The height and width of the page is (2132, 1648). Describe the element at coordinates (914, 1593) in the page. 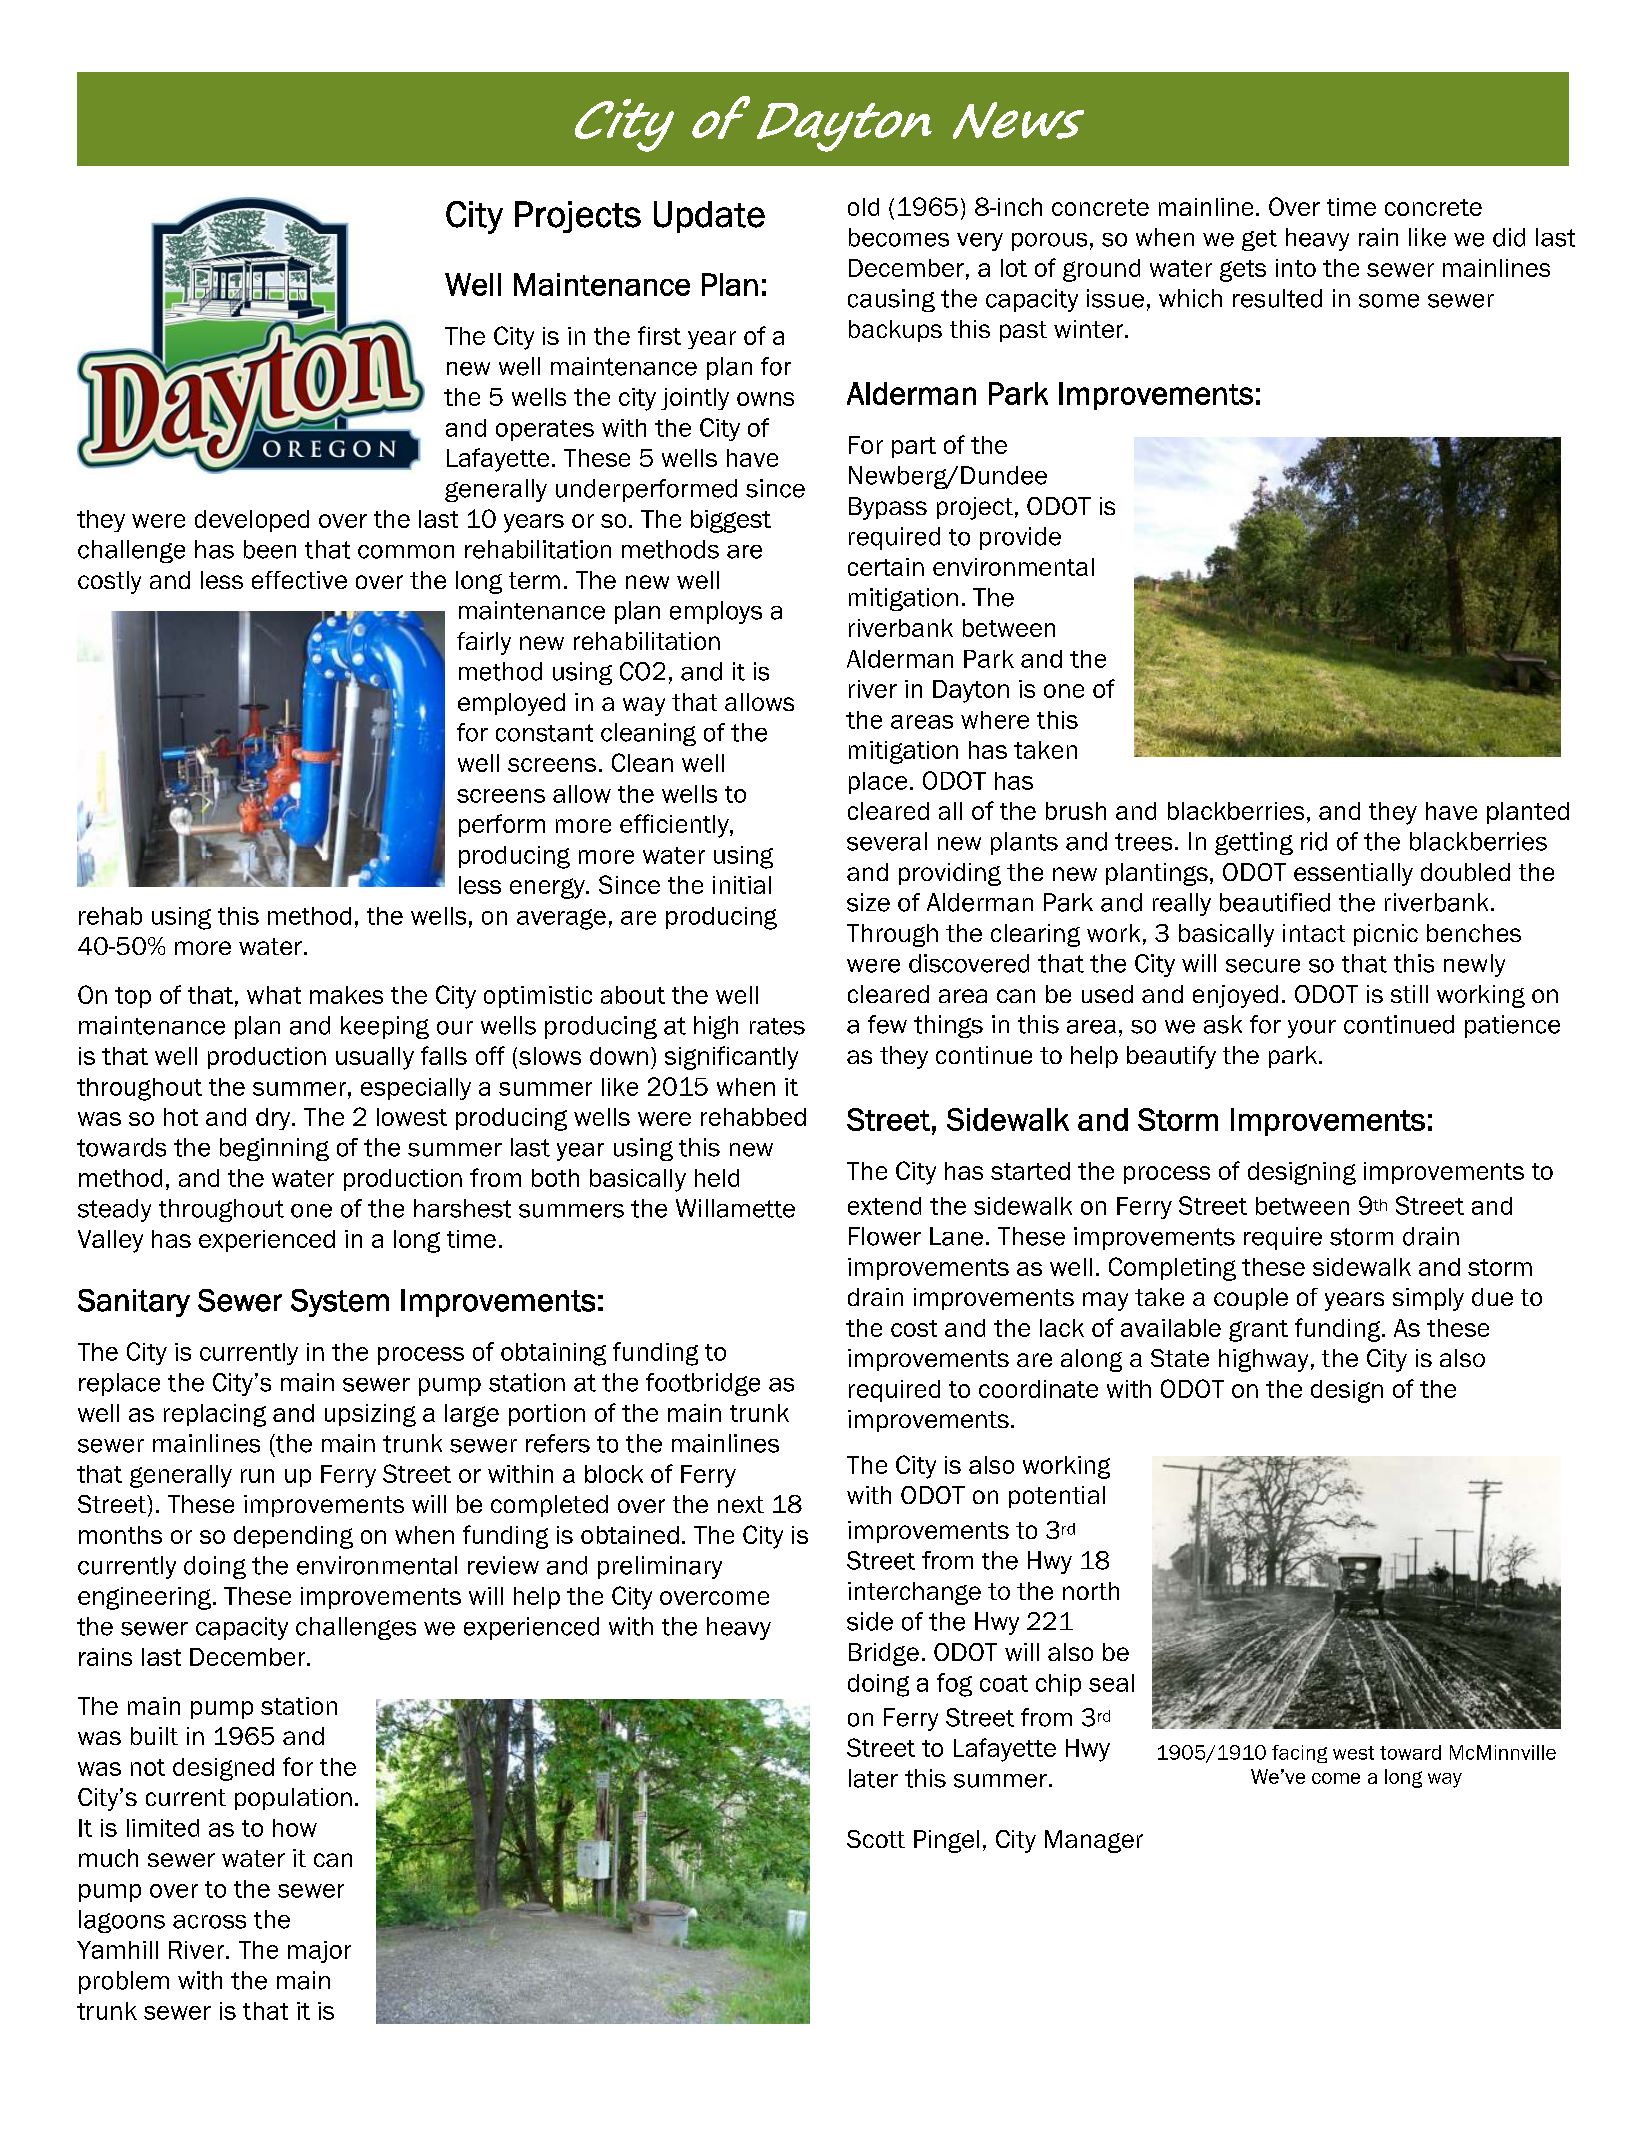

I see `interchange` at that location.
